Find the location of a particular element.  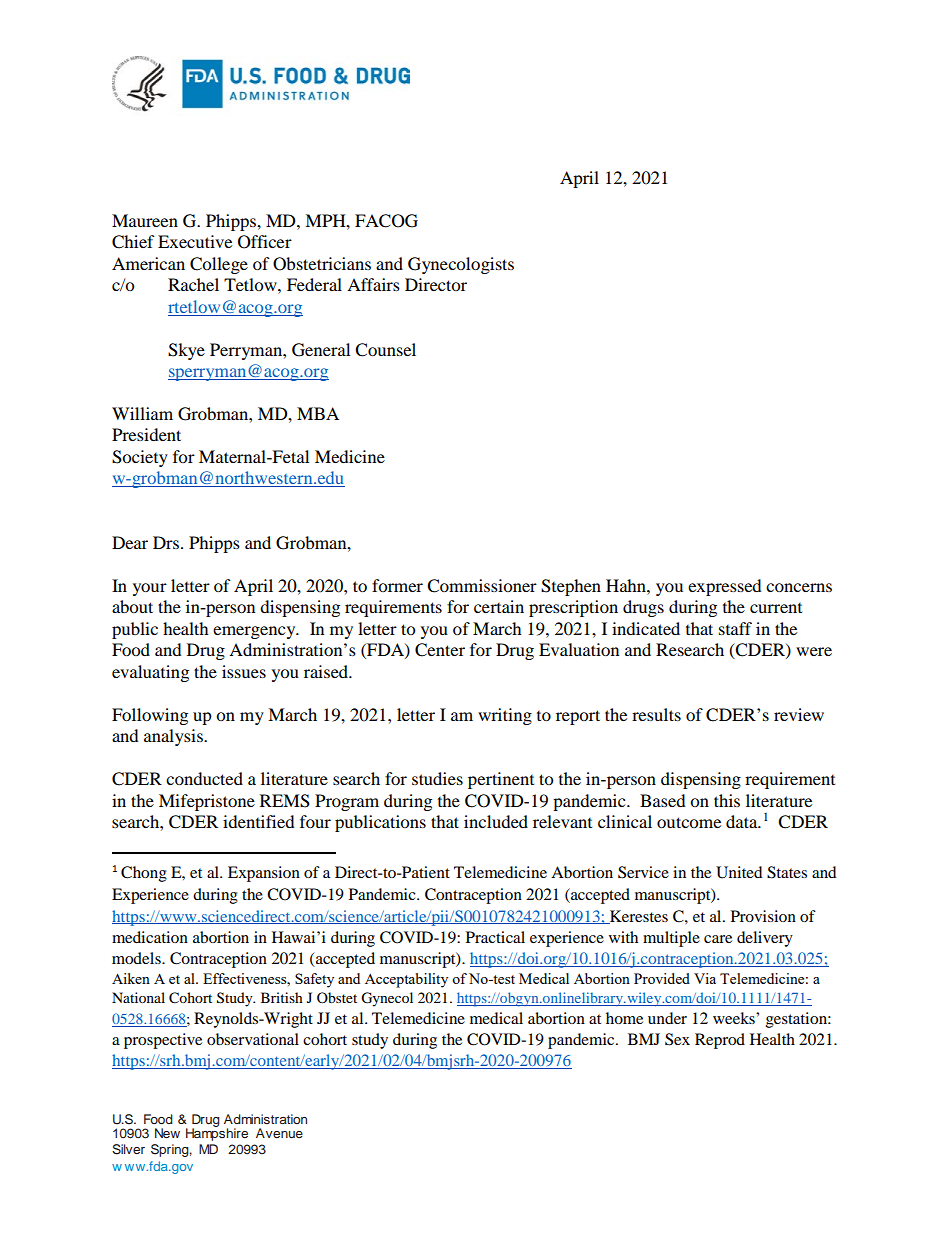

Avenue is located at coordinates (279, 1133).
